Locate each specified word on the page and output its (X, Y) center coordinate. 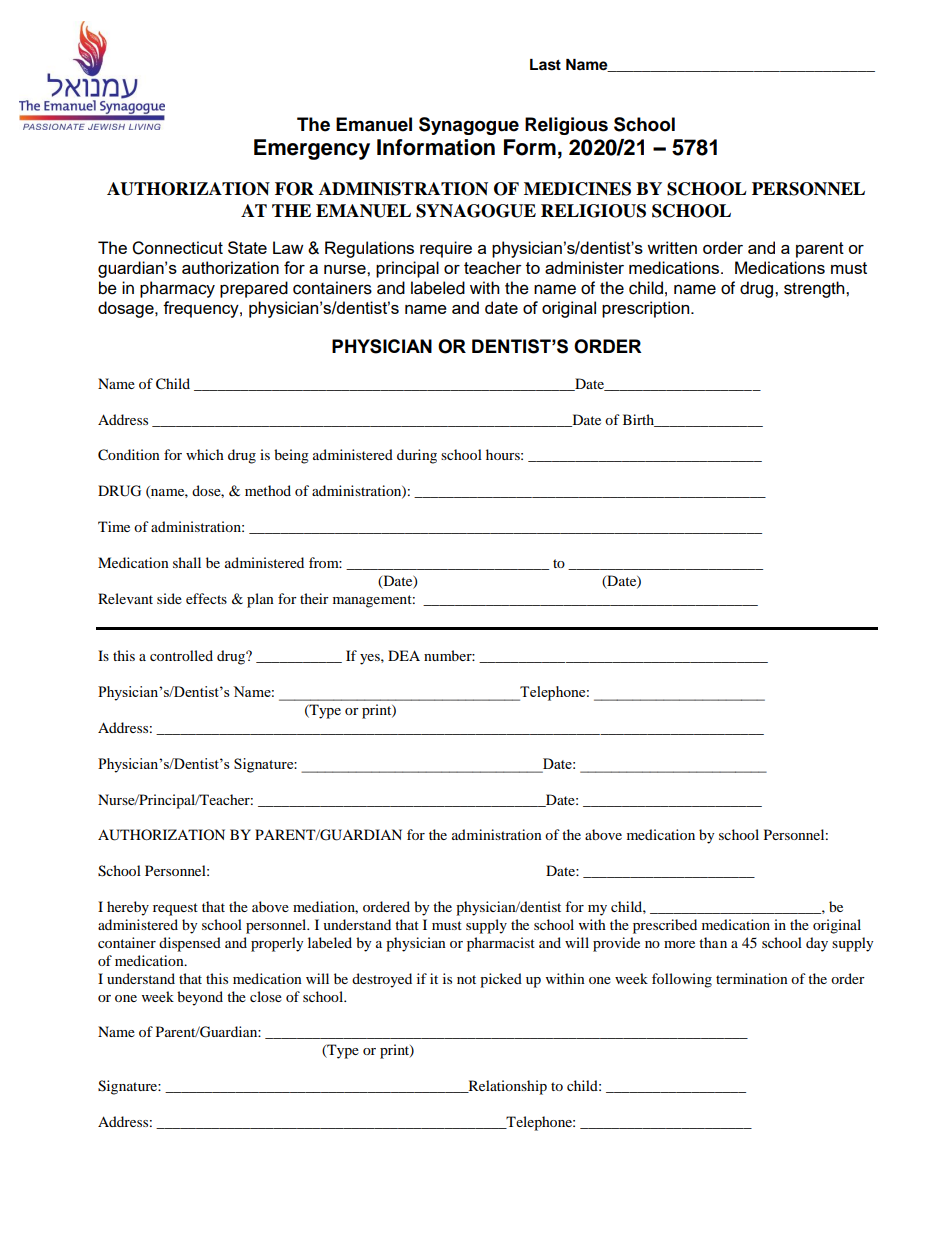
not (466, 979)
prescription (647, 309)
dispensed (190, 944)
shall (187, 562)
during (417, 456)
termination (752, 978)
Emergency (312, 149)
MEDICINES (577, 189)
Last (545, 65)
